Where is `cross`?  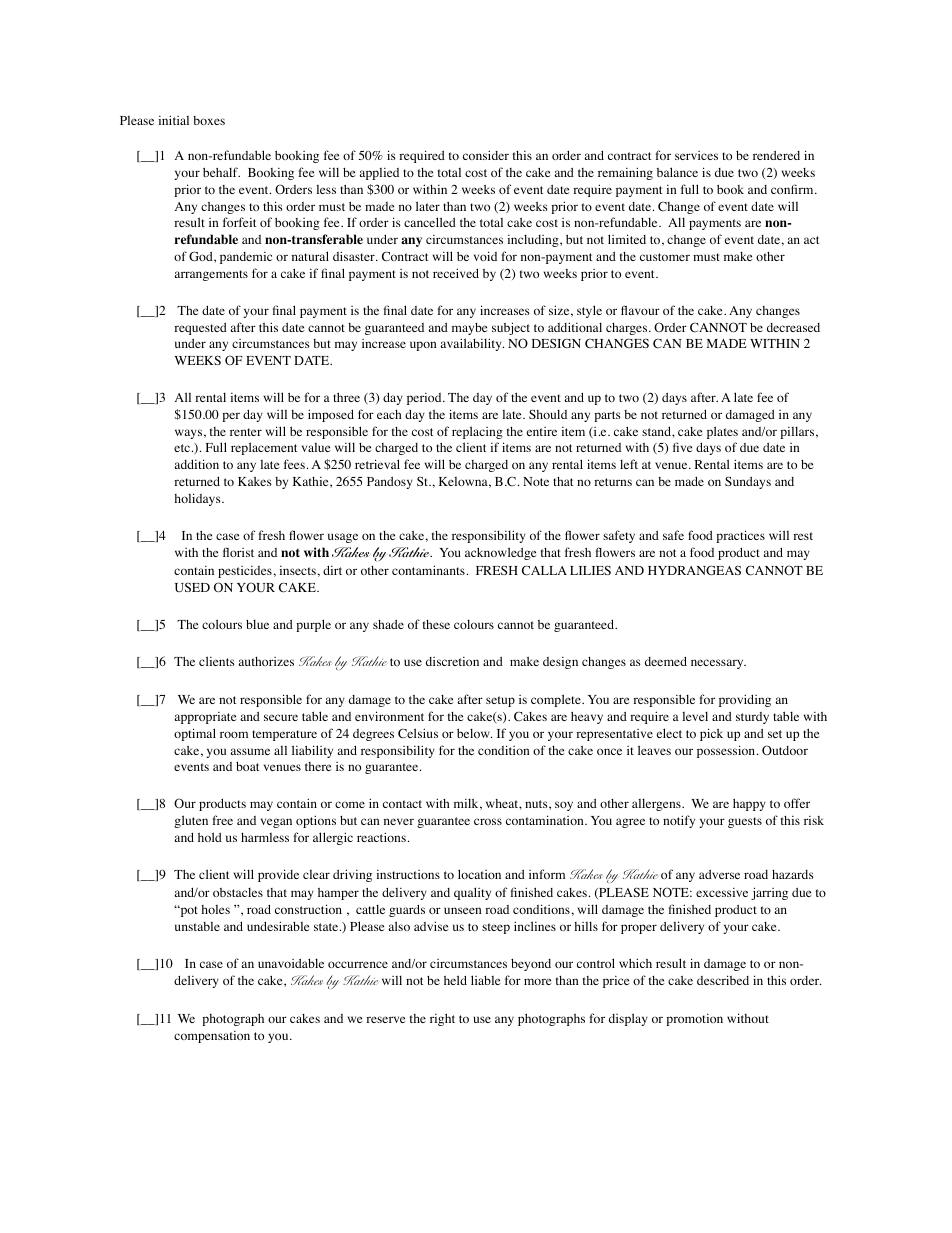
cross is located at coordinates (488, 821).
